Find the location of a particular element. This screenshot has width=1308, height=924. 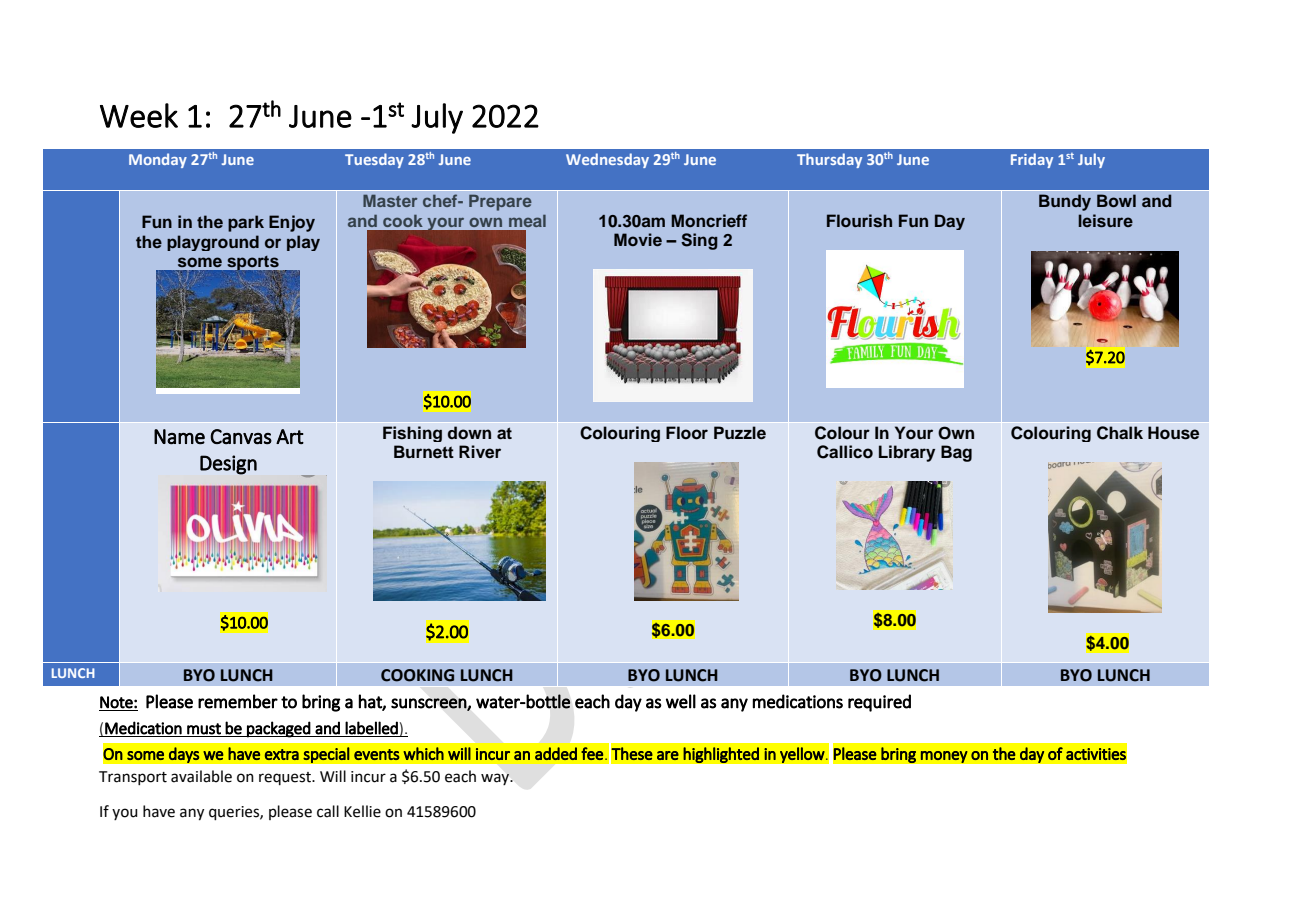

Monday is located at coordinates (158, 160).
